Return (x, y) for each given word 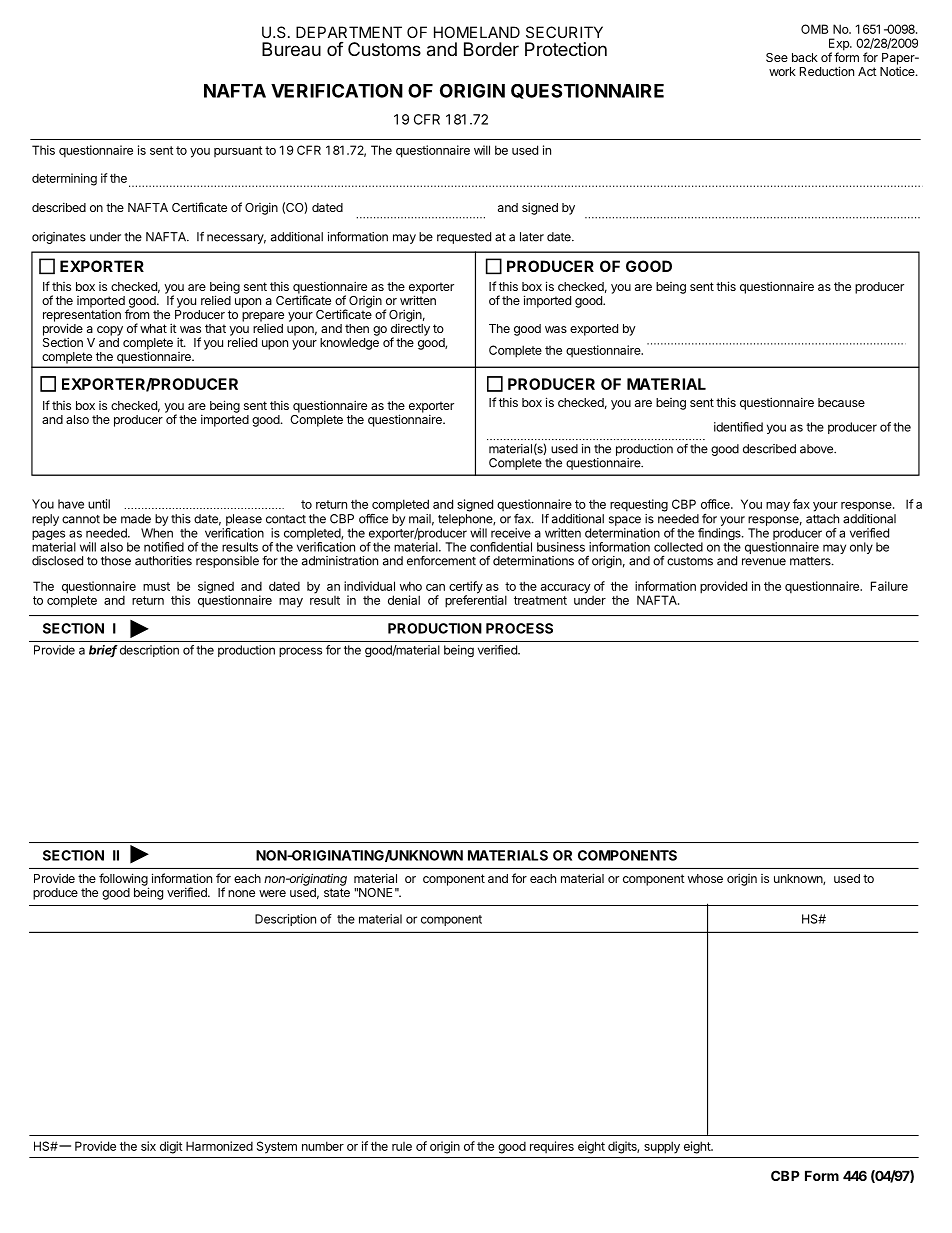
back (805, 57)
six (148, 1146)
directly (410, 330)
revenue (764, 562)
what (153, 328)
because (841, 402)
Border (491, 49)
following (124, 880)
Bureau (291, 49)
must (156, 586)
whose (705, 878)
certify (466, 588)
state (337, 892)
